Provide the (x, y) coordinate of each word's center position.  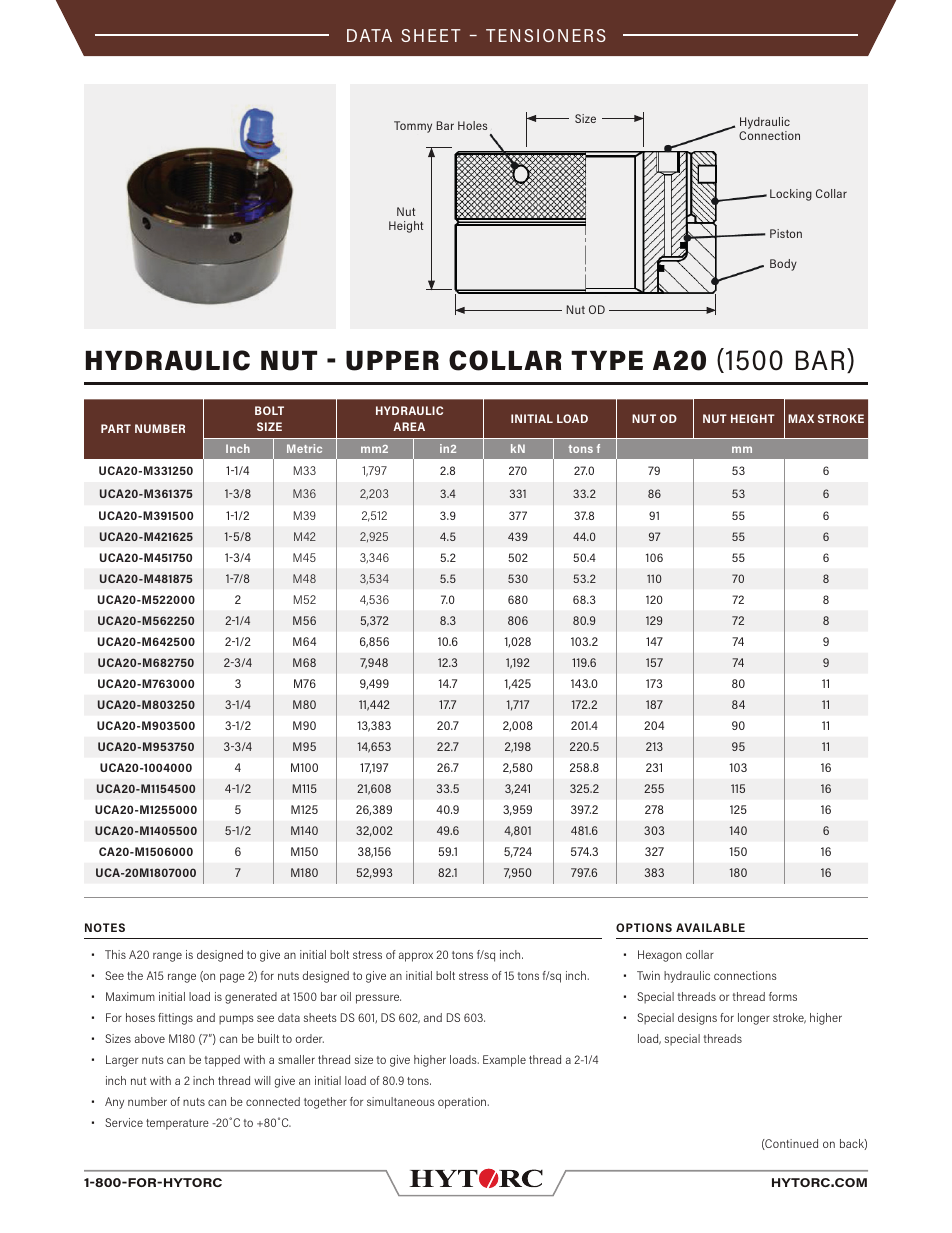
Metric (304, 448)
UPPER (392, 361)
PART (116, 428)
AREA (409, 426)
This (115, 954)
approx (416, 957)
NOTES (105, 927)
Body (783, 265)
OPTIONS (644, 927)
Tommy (413, 127)
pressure (378, 999)
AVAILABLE (710, 927)
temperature (177, 1124)
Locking (791, 195)
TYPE (607, 360)
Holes (472, 125)
